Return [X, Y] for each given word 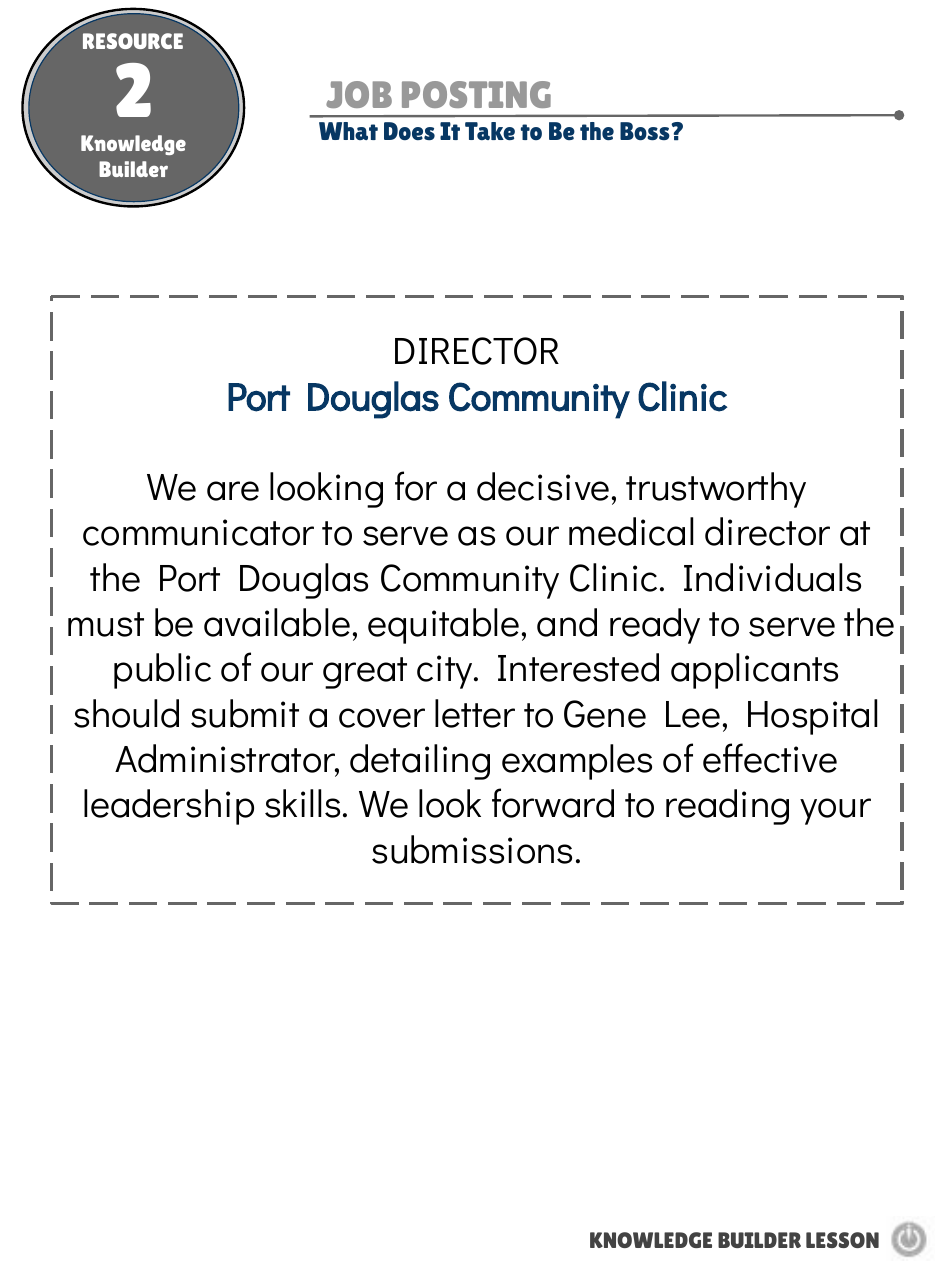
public [162, 671]
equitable [443, 626]
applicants [754, 671]
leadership [169, 807]
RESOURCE [133, 41]
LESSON [842, 1240]
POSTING [476, 94]
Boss [646, 131]
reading [727, 807]
